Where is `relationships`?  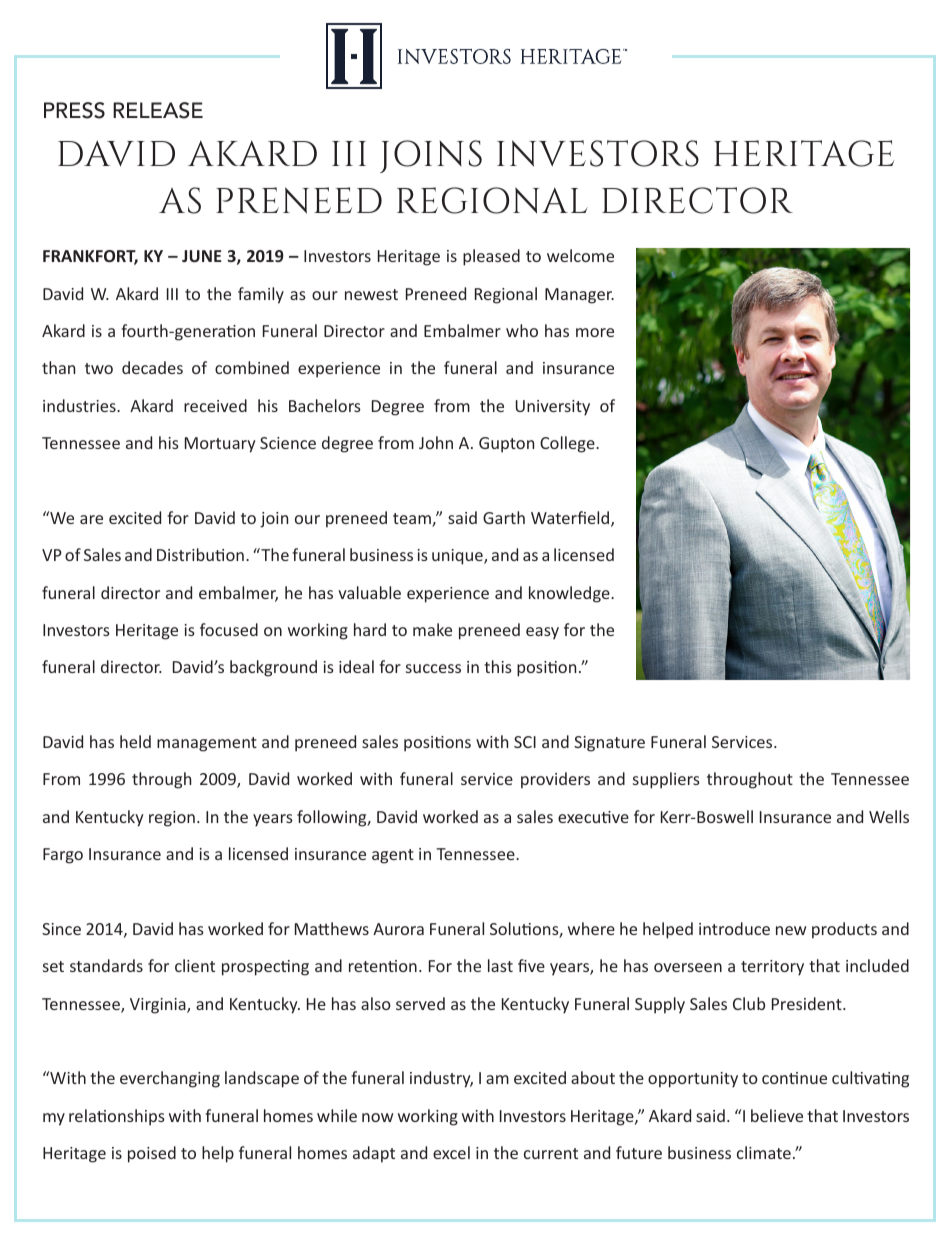
relationships is located at coordinates (117, 1117).
